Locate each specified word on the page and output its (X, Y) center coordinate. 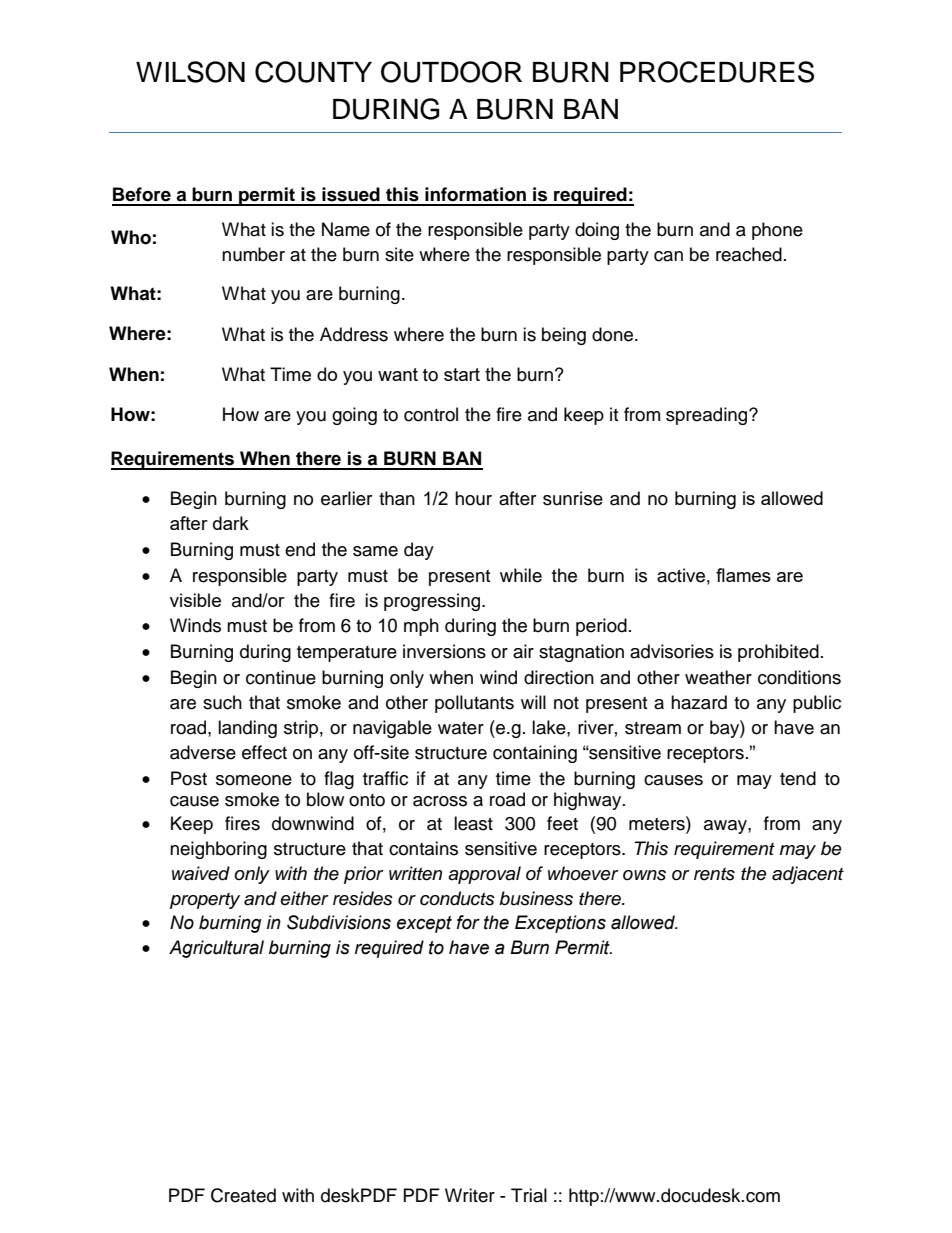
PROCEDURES (717, 72)
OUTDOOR (451, 72)
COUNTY (313, 72)
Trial (529, 1195)
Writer (470, 1195)
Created (243, 1195)
